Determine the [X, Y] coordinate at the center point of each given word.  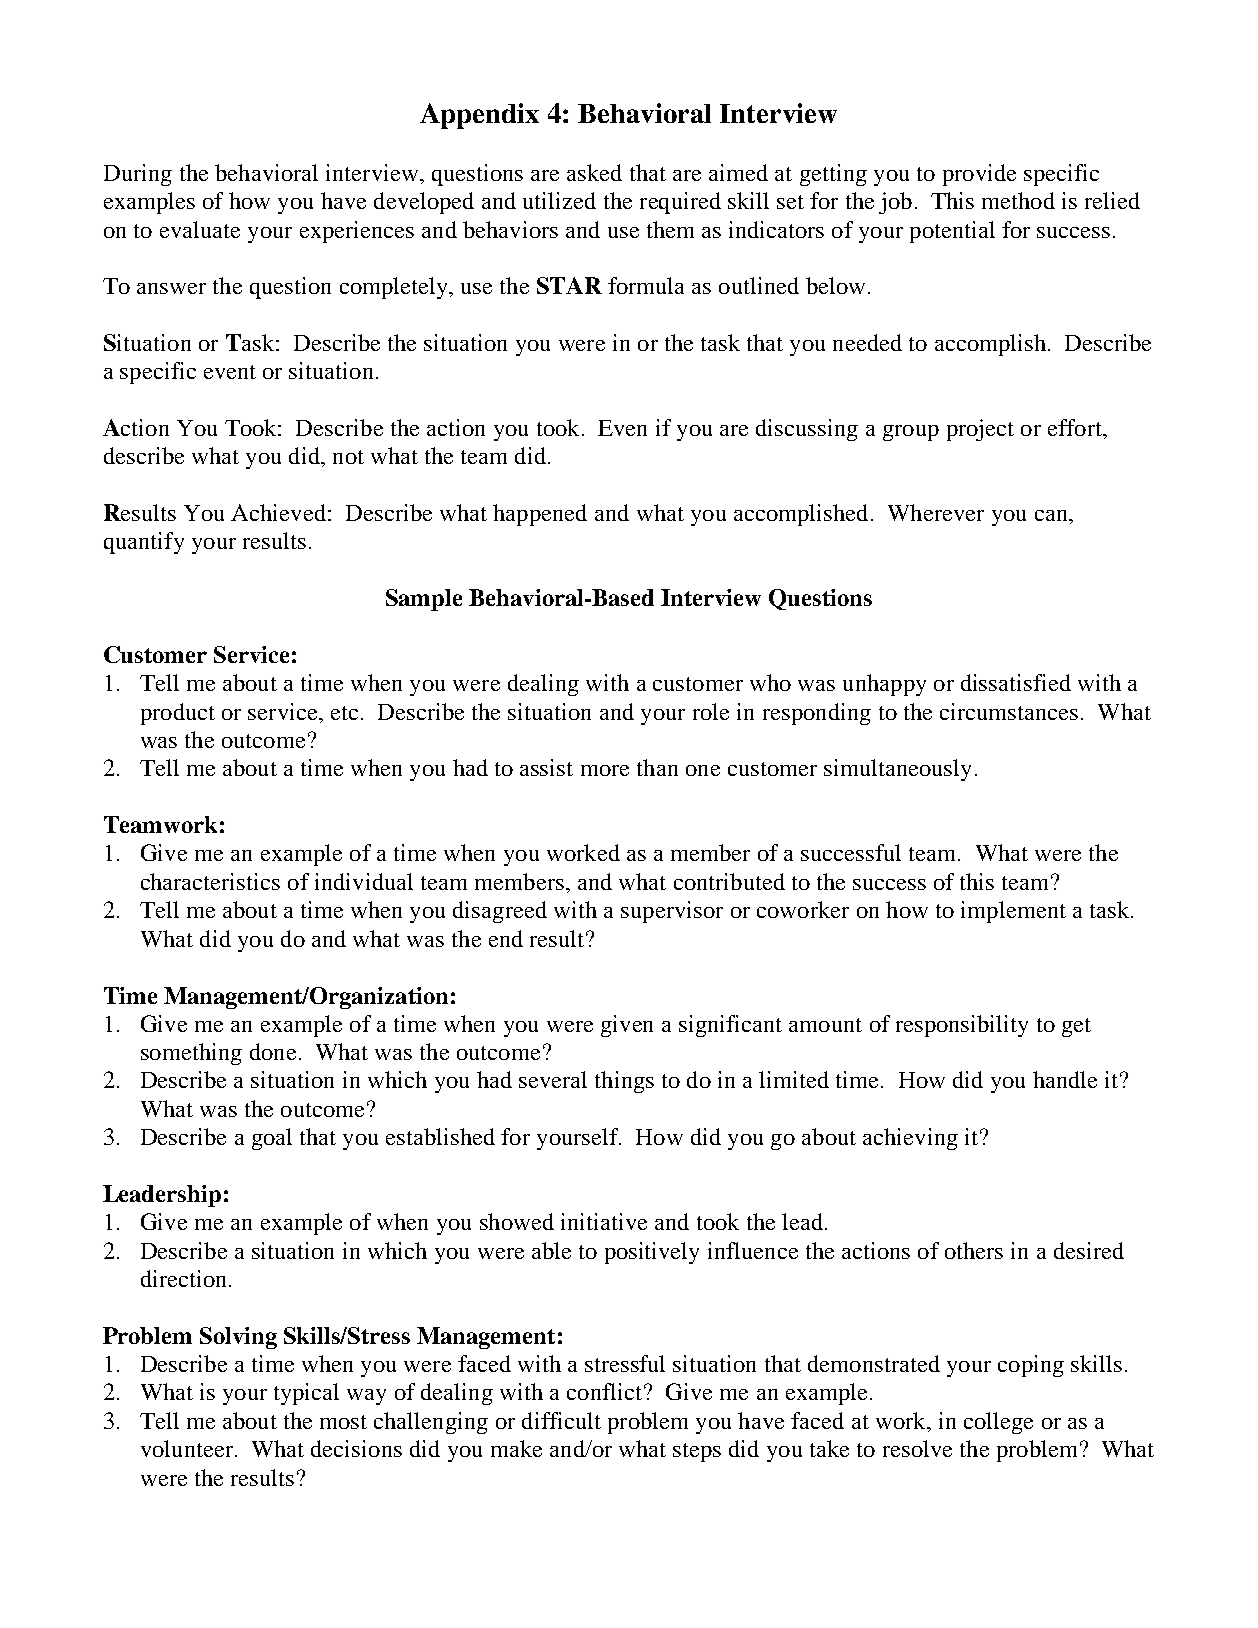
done [273, 1051]
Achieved [278, 512]
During [138, 175]
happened [540, 515]
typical [306, 1394]
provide [979, 175]
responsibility [962, 1026]
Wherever [936, 512]
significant [730, 1026]
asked [594, 172]
